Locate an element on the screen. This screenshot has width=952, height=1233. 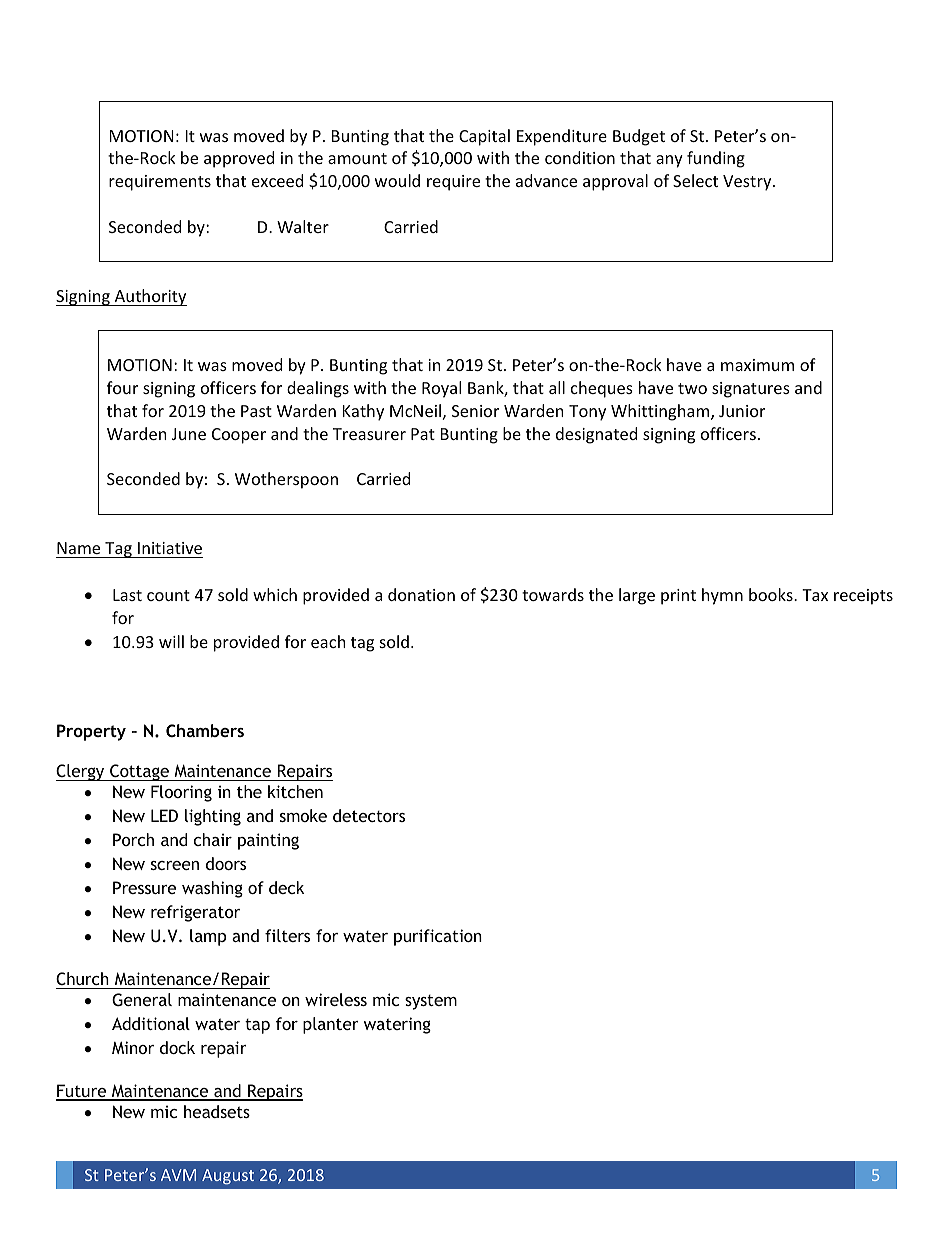
books is located at coordinates (772, 594).
